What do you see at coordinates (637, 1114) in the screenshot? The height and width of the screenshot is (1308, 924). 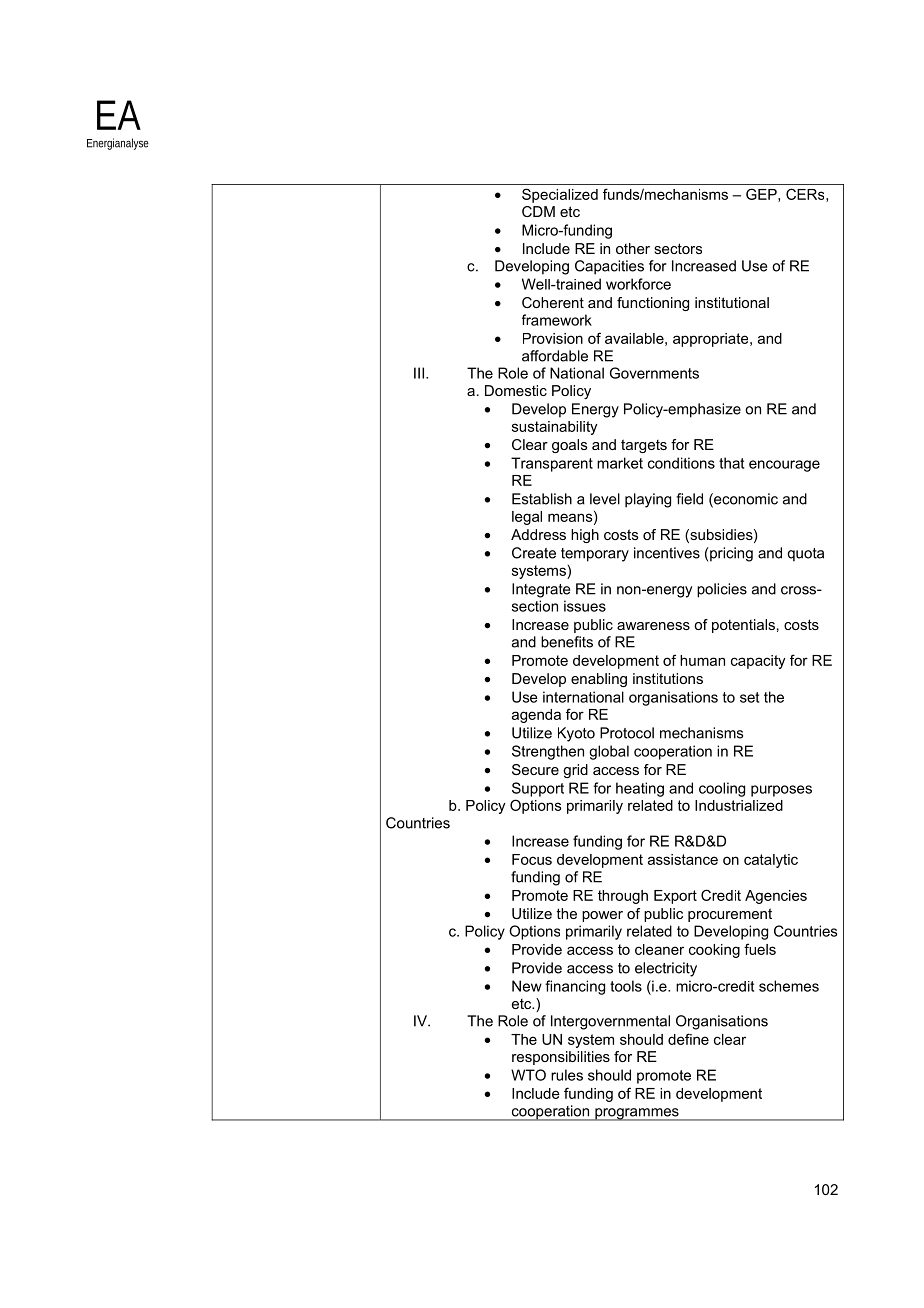 I see `programmes` at bounding box center [637, 1114].
